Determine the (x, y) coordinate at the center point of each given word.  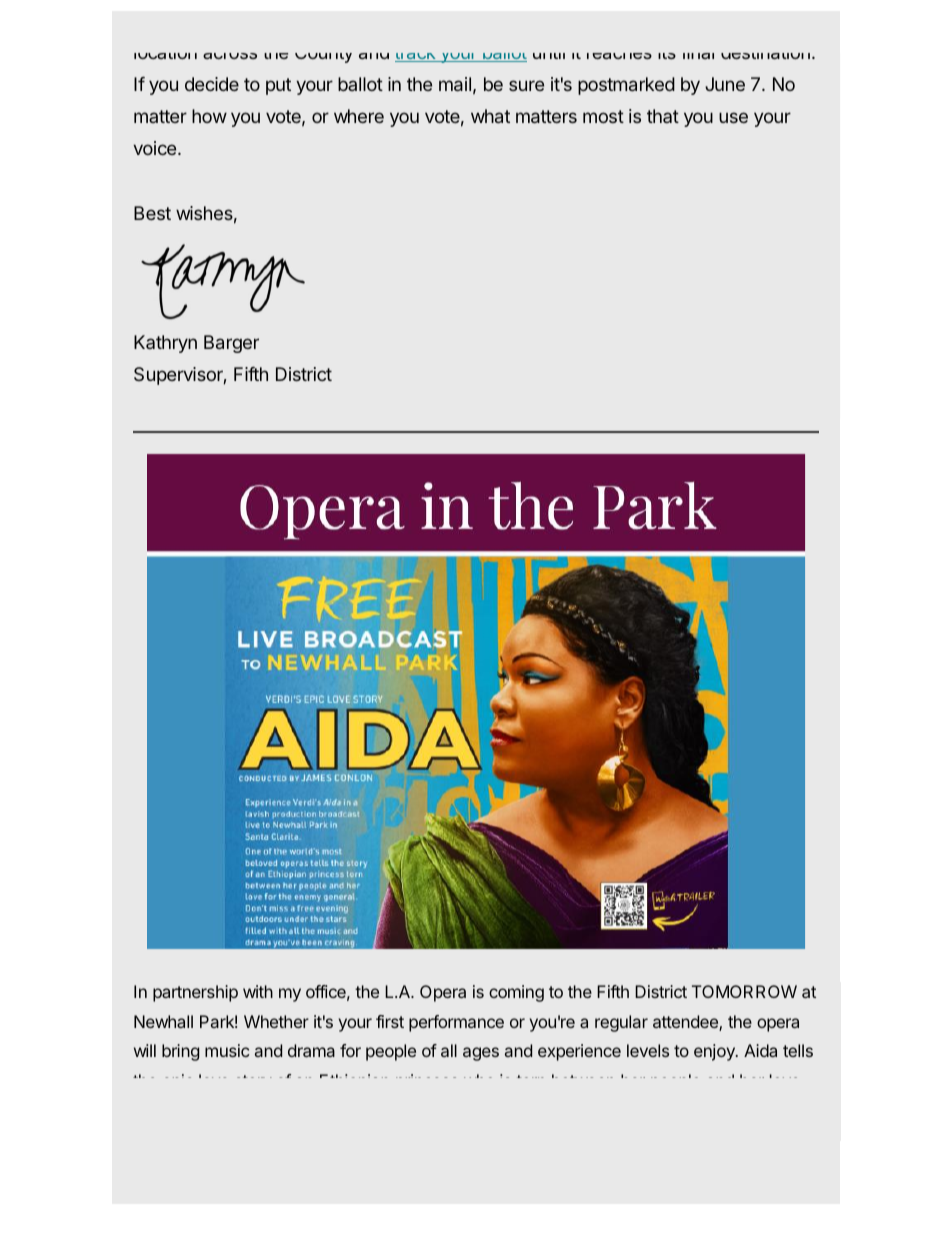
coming (516, 993)
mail (455, 84)
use (733, 117)
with (258, 991)
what (490, 116)
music (227, 1050)
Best (152, 213)
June (725, 84)
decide (212, 84)
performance (456, 1023)
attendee (686, 1023)
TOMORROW (744, 991)
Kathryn (165, 344)
